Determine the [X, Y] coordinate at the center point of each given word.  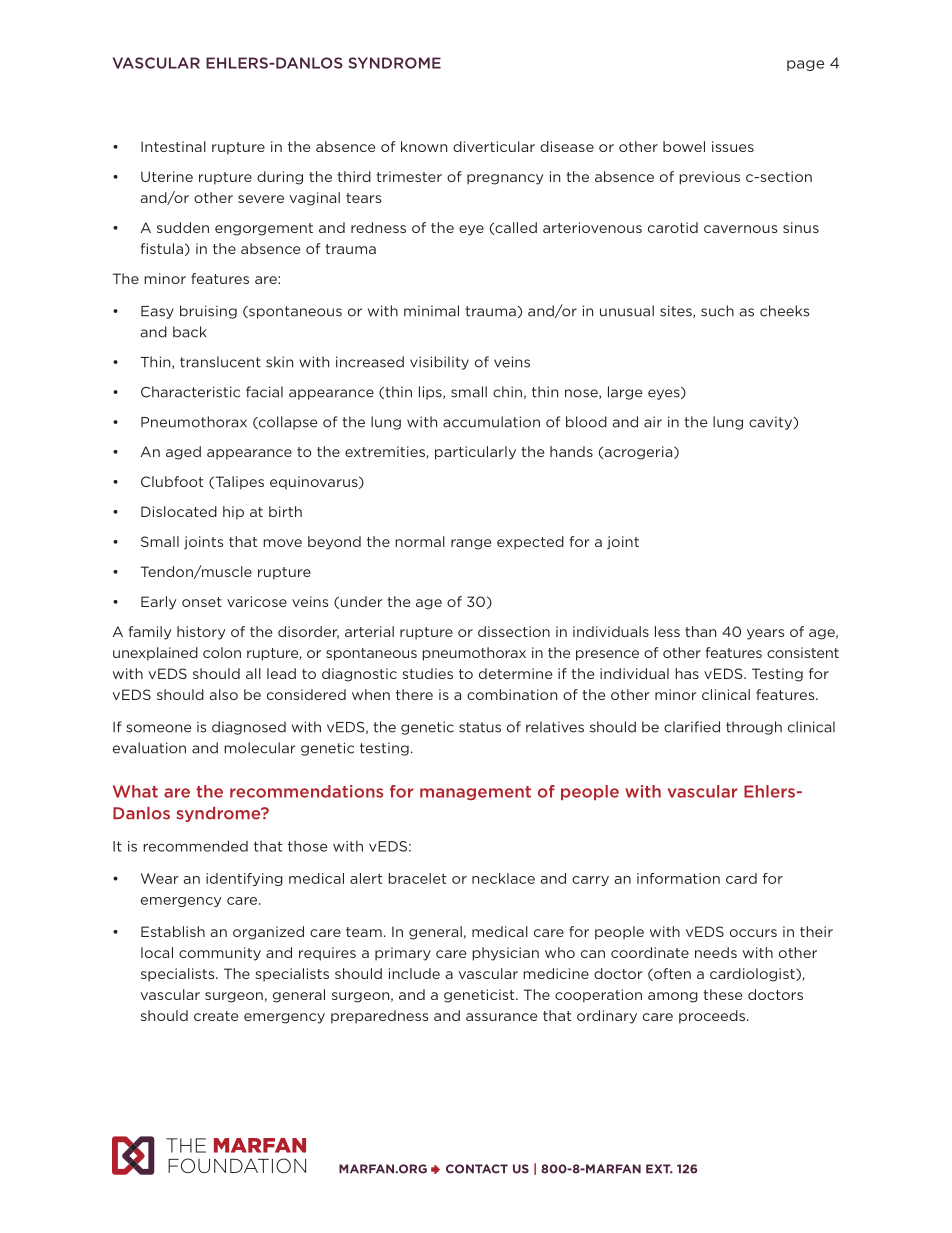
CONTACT [477, 1169]
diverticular [494, 146]
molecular [259, 748]
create [216, 1016]
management [475, 793]
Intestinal [173, 146]
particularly [475, 453]
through [754, 728]
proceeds [712, 1017]
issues [733, 146]
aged [183, 453]
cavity [772, 423]
